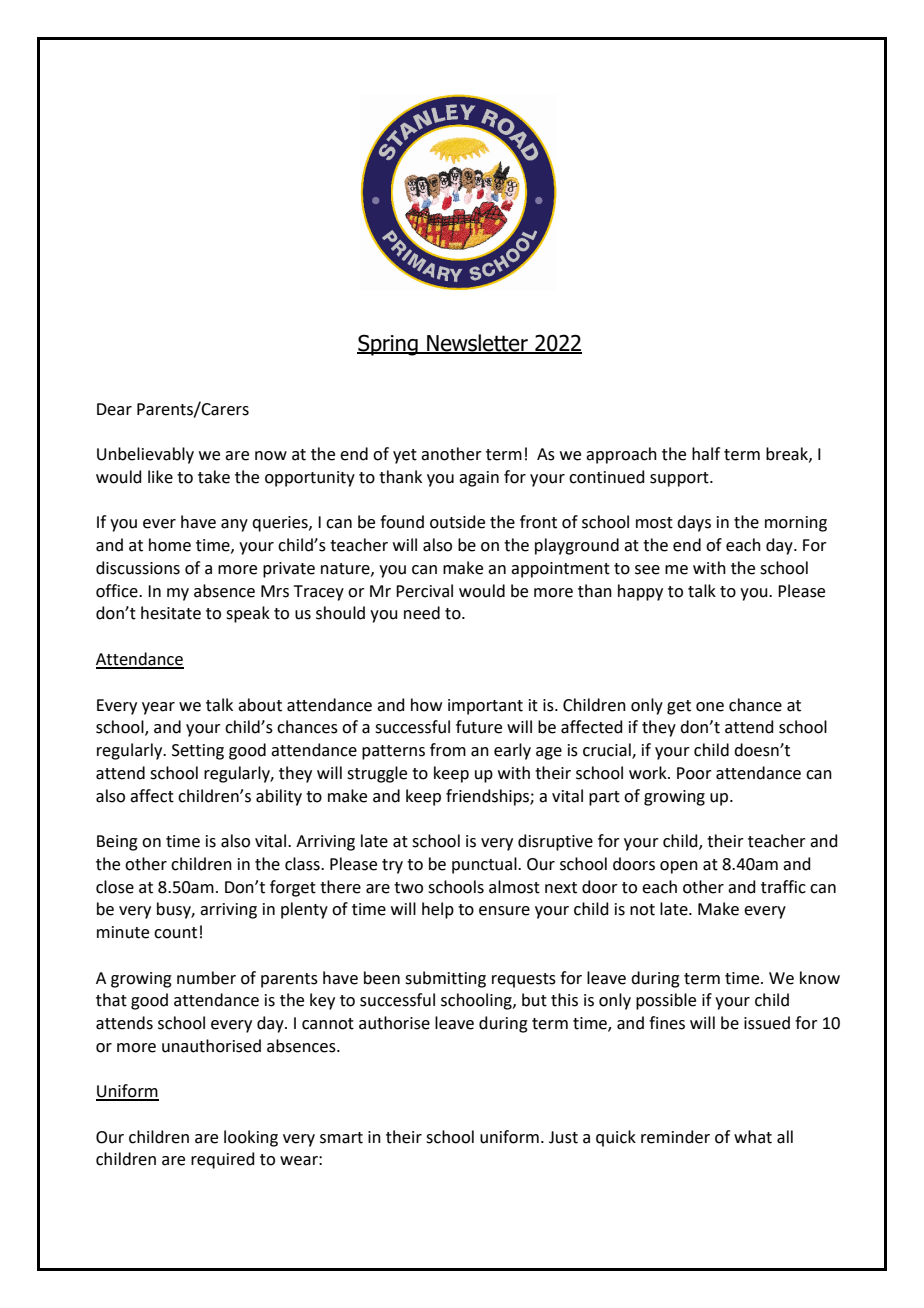 This page has width=924, height=1308. What do you see at coordinates (706, 454) in the page?
I see `half` at bounding box center [706, 454].
